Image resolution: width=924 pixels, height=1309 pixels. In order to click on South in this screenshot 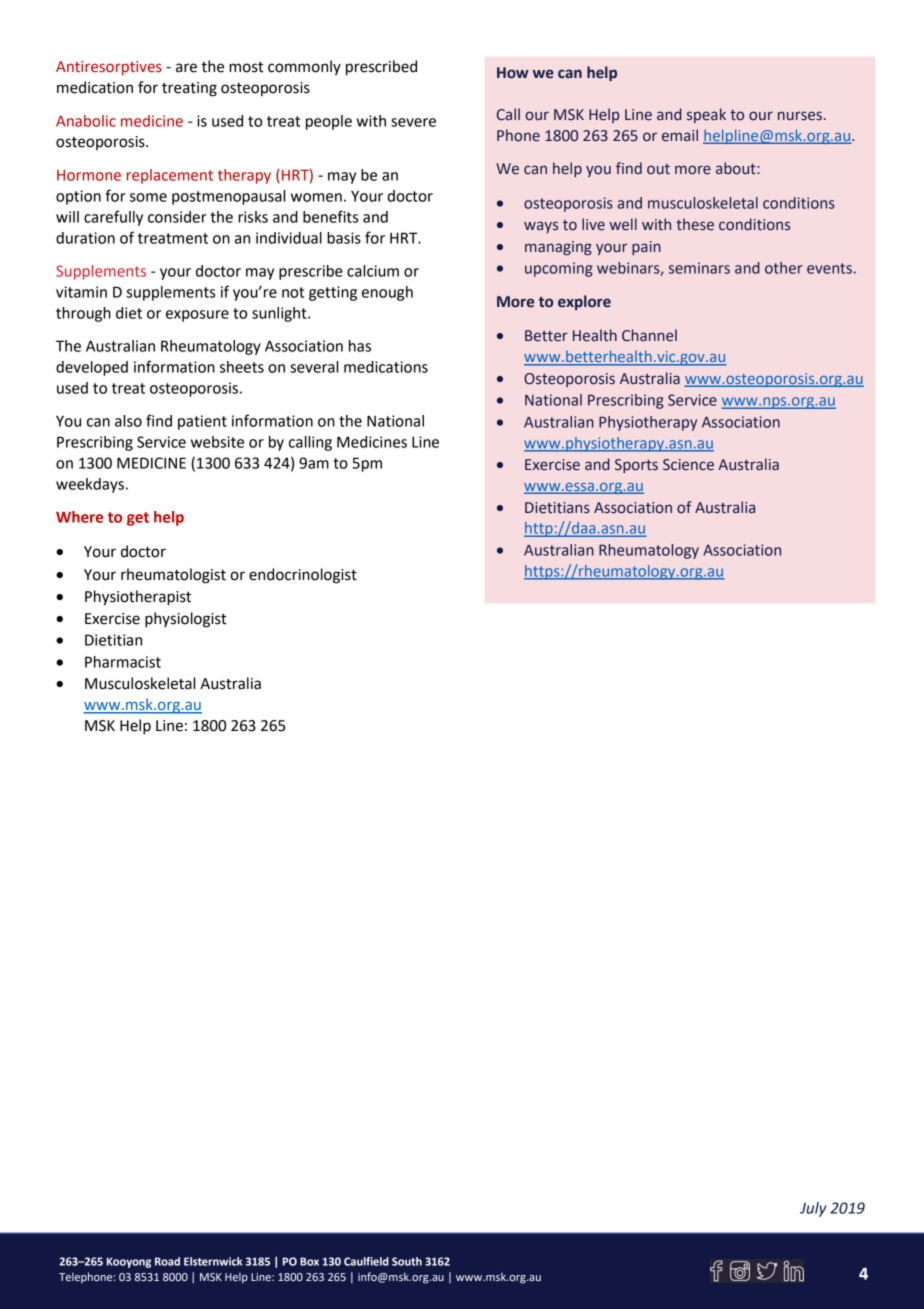, I will do `click(407, 1261)`.
